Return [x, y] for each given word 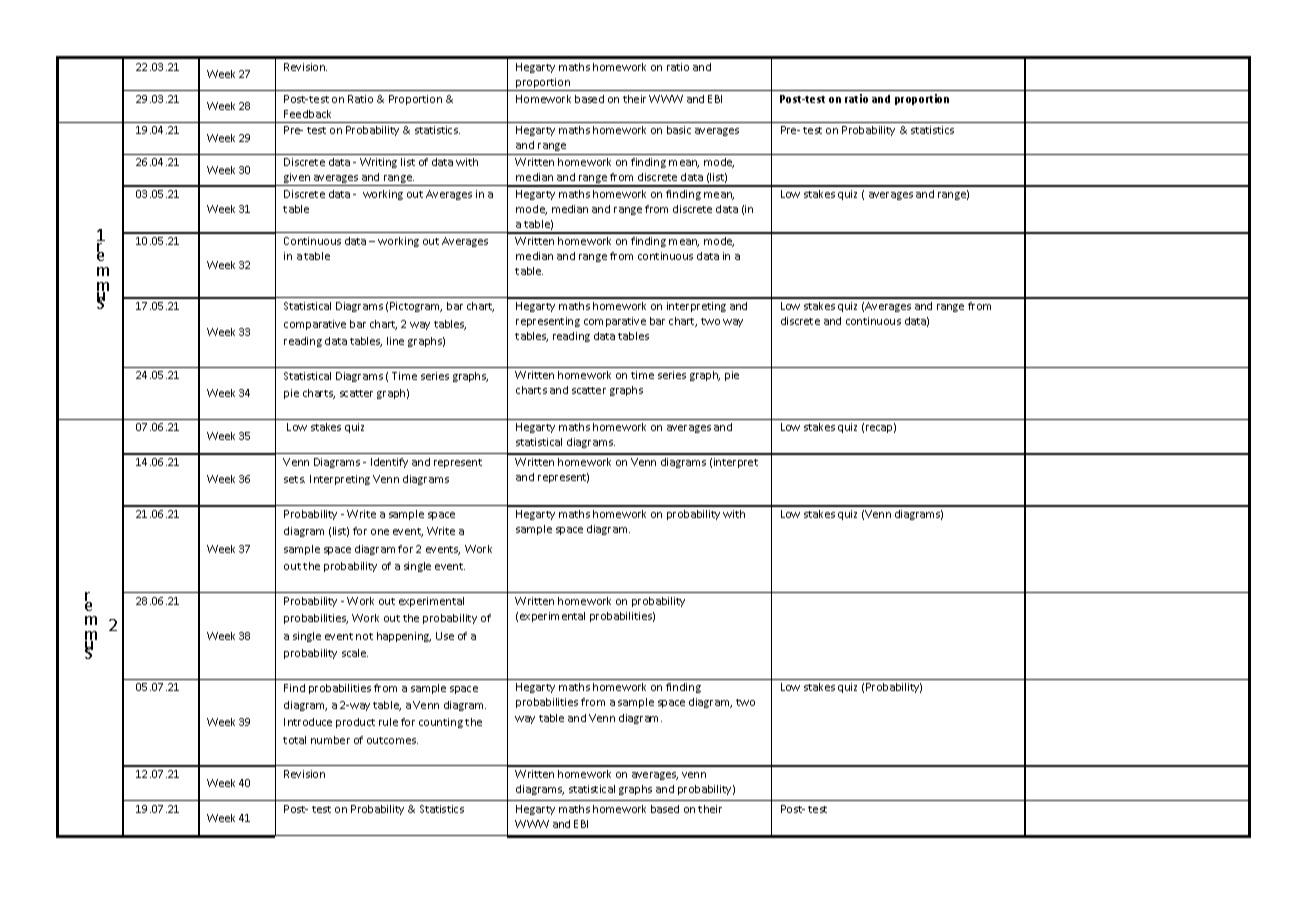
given [297, 179]
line [395, 341]
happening [404, 637]
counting [441, 723]
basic [679, 130]
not [364, 636]
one [380, 532]
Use [445, 636]
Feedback [307, 114]
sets [294, 479]
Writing [378, 163]
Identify [389, 463]
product [355, 723]
